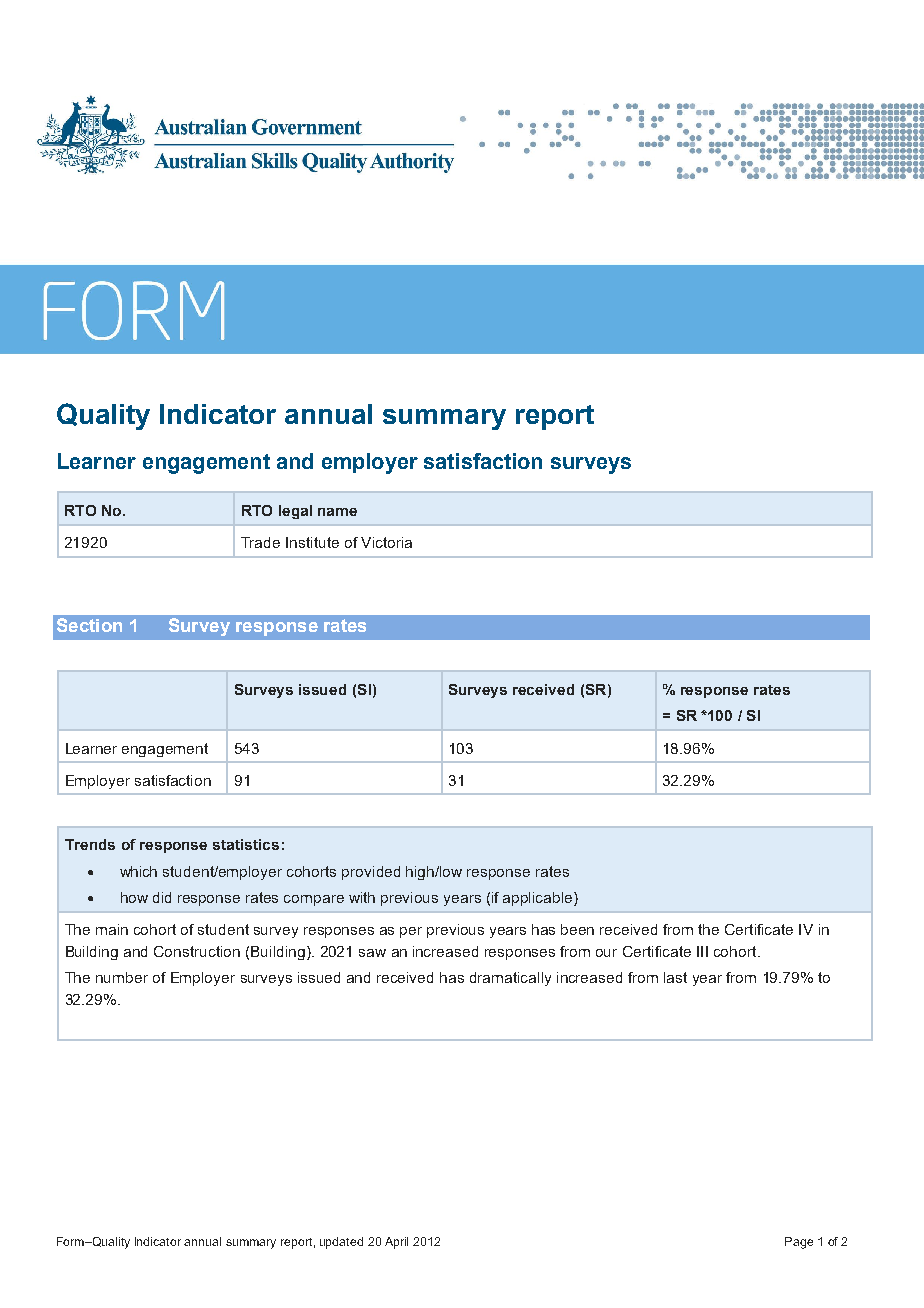  Describe the element at coordinates (138, 871) in the page. I see `which` at that location.
